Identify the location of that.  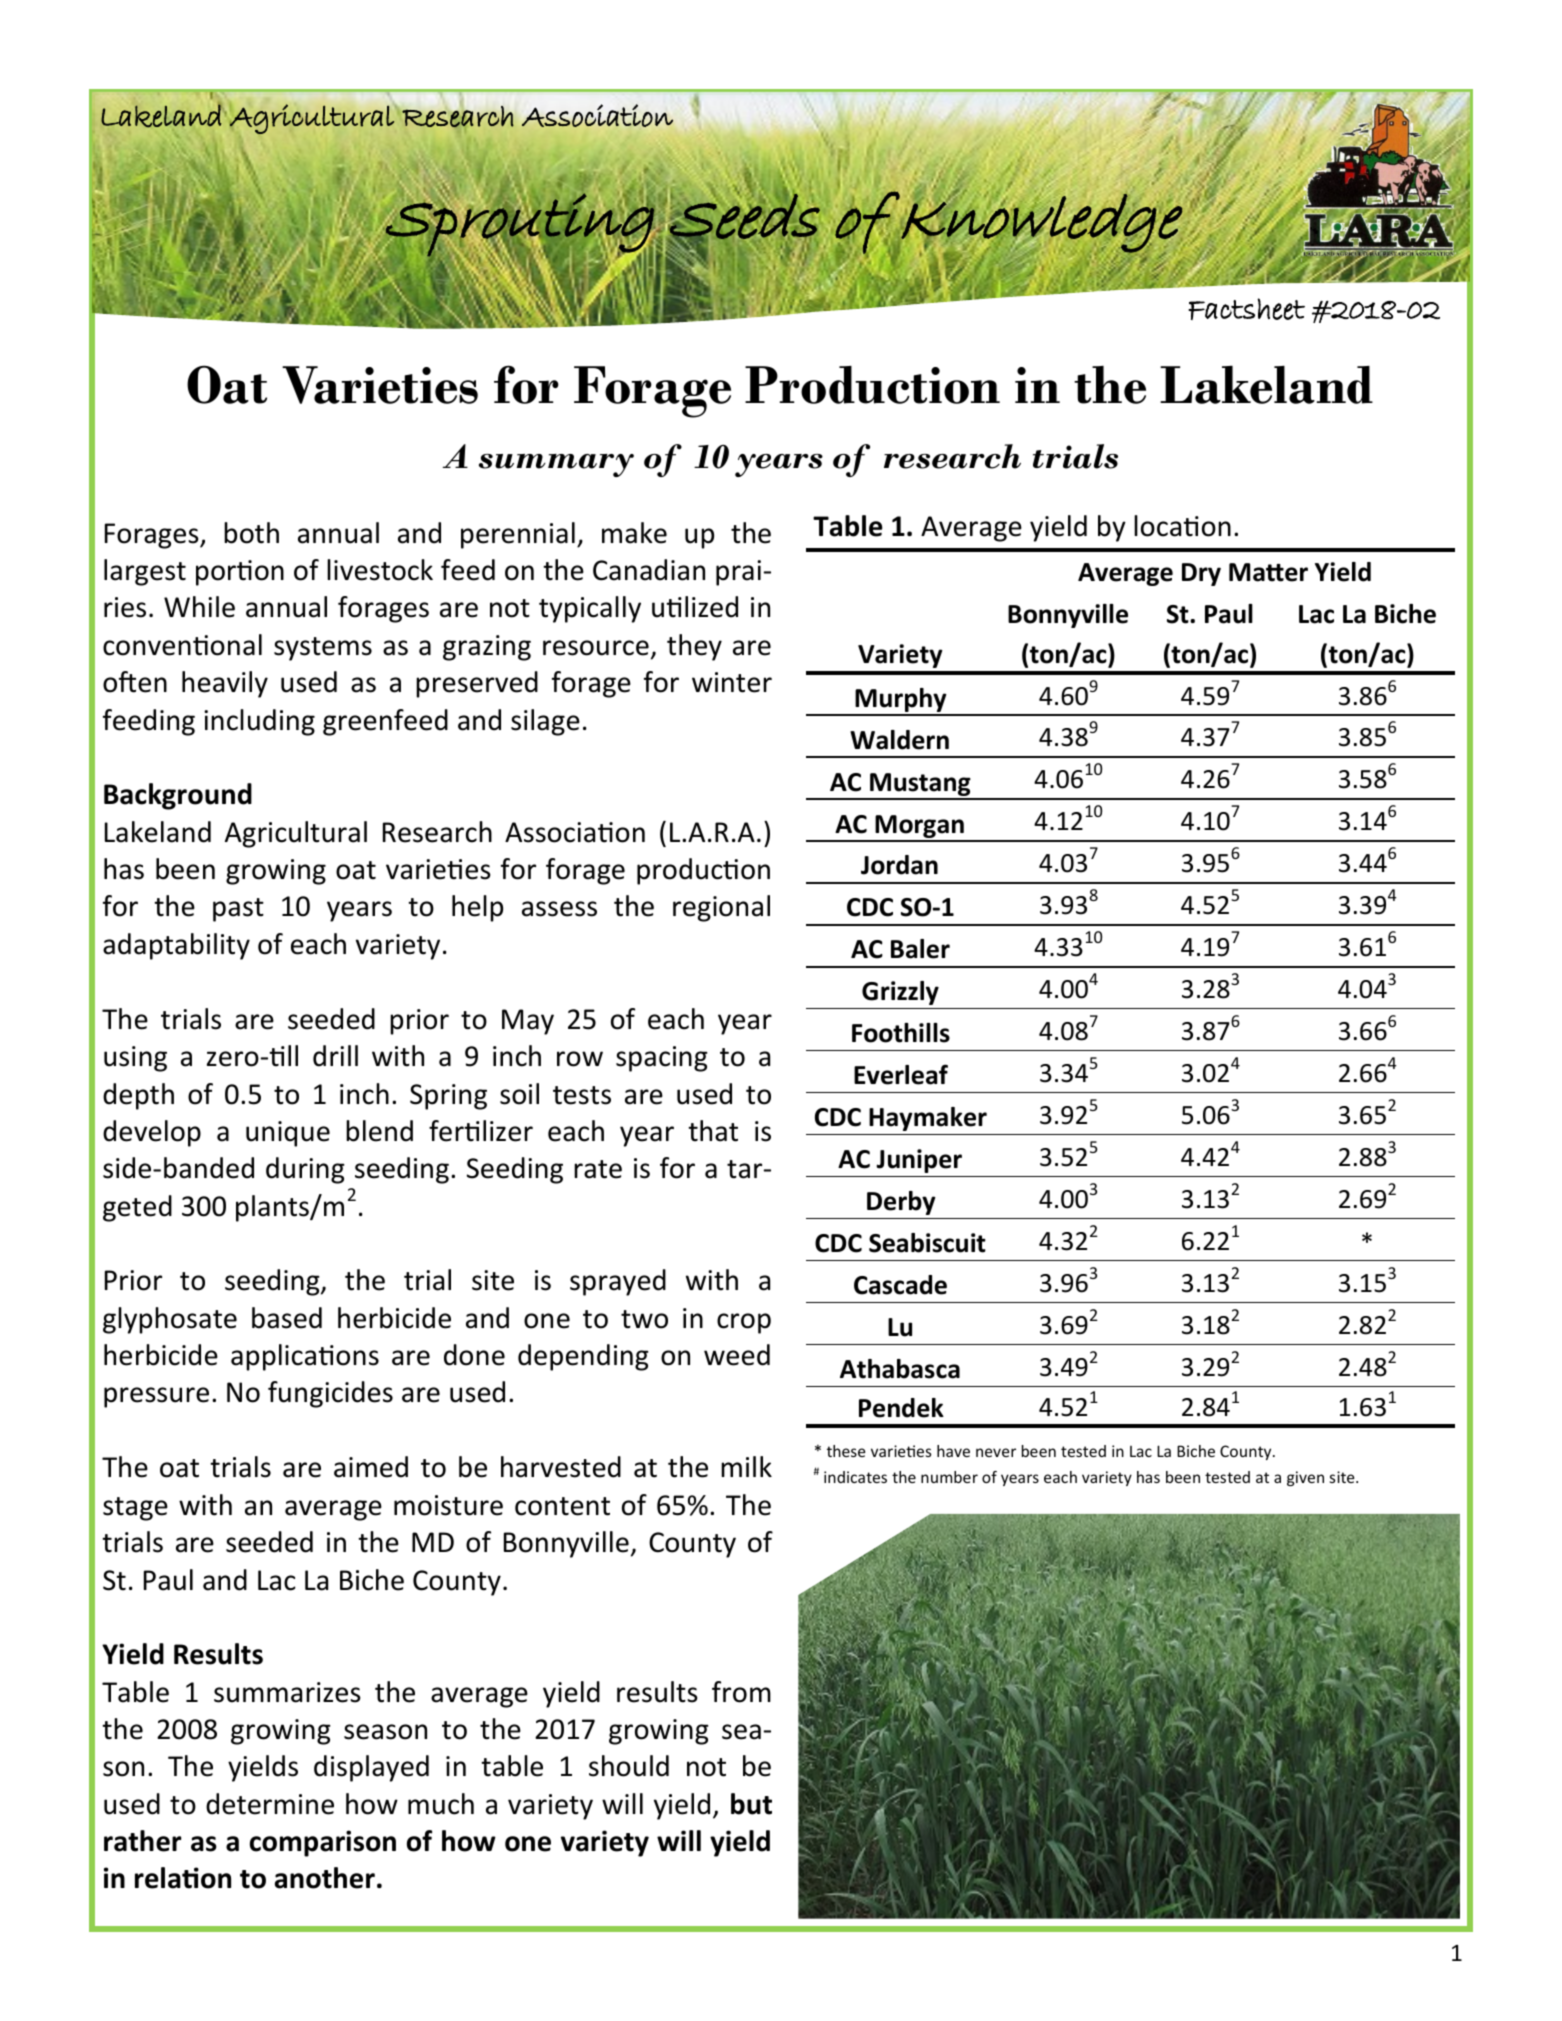
(713, 1131).
